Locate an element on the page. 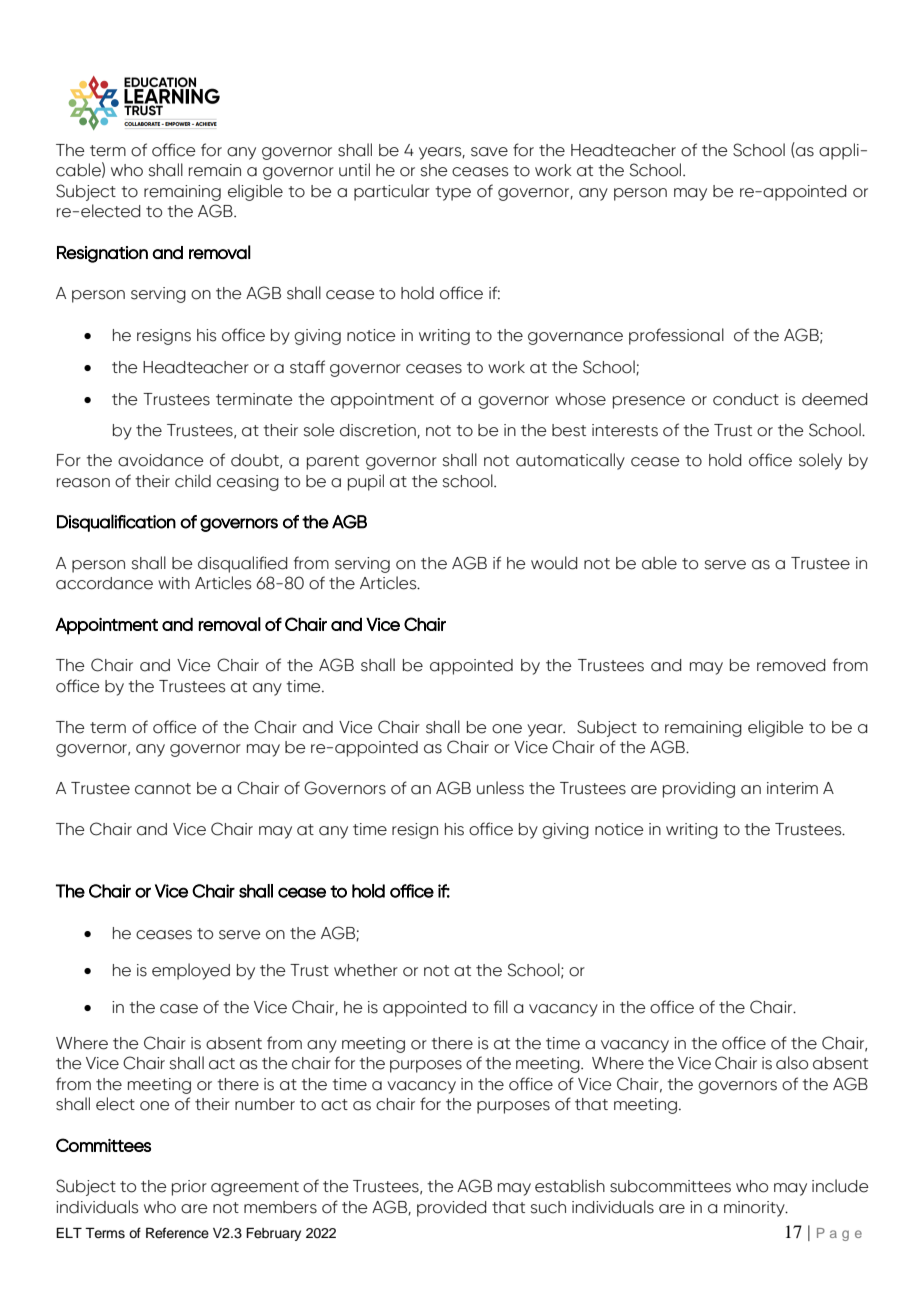 This page has height=1308, width=924. until is located at coordinates (354, 170).
